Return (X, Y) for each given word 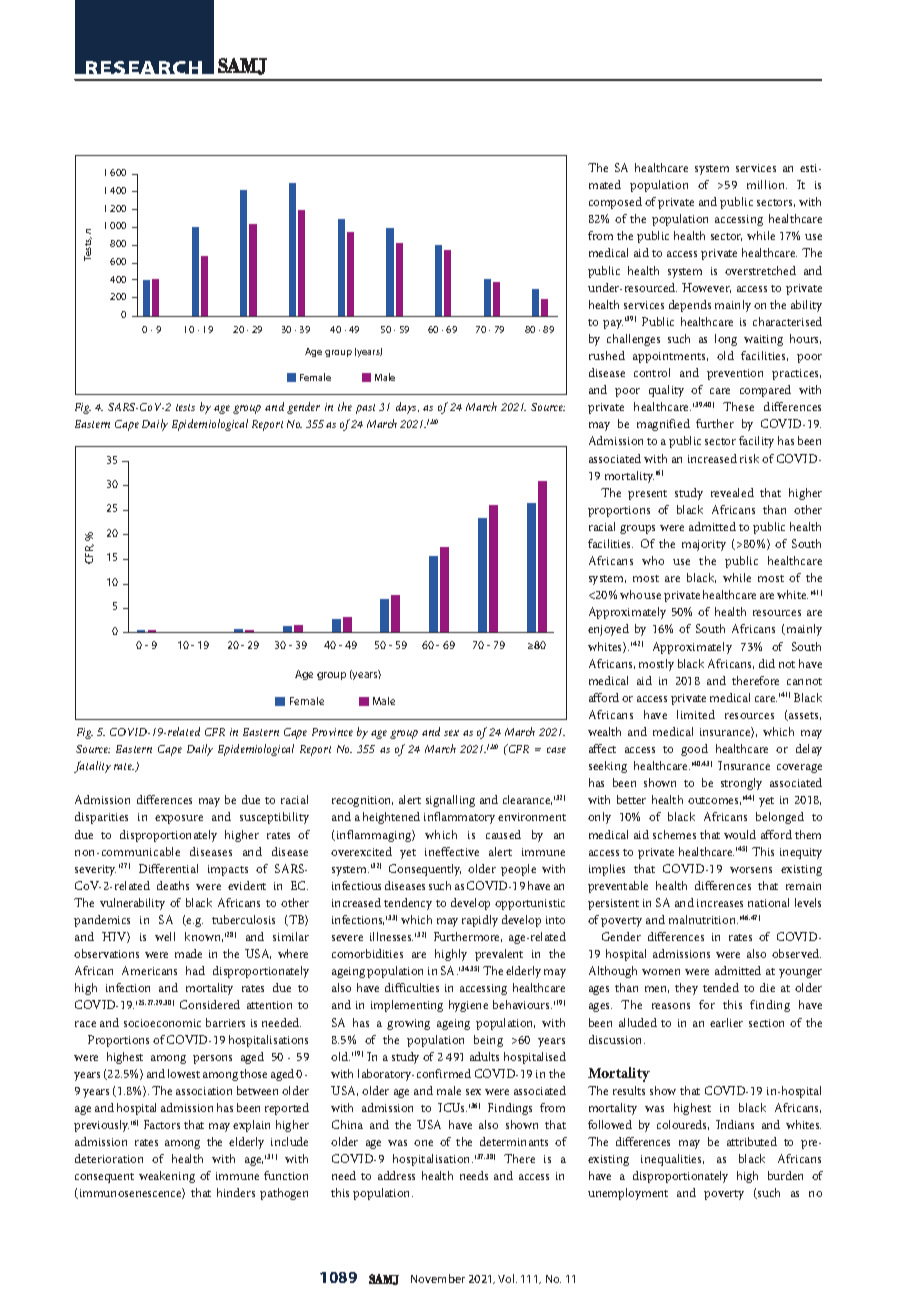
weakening (167, 1177)
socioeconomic (162, 1023)
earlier (726, 1022)
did (767, 663)
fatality (92, 767)
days (407, 408)
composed (615, 203)
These (738, 406)
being (488, 1041)
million (767, 184)
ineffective (452, 851)
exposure (179, 819)
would (740, 834)
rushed (607, 355)
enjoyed (608, 630)
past (365, 409)
